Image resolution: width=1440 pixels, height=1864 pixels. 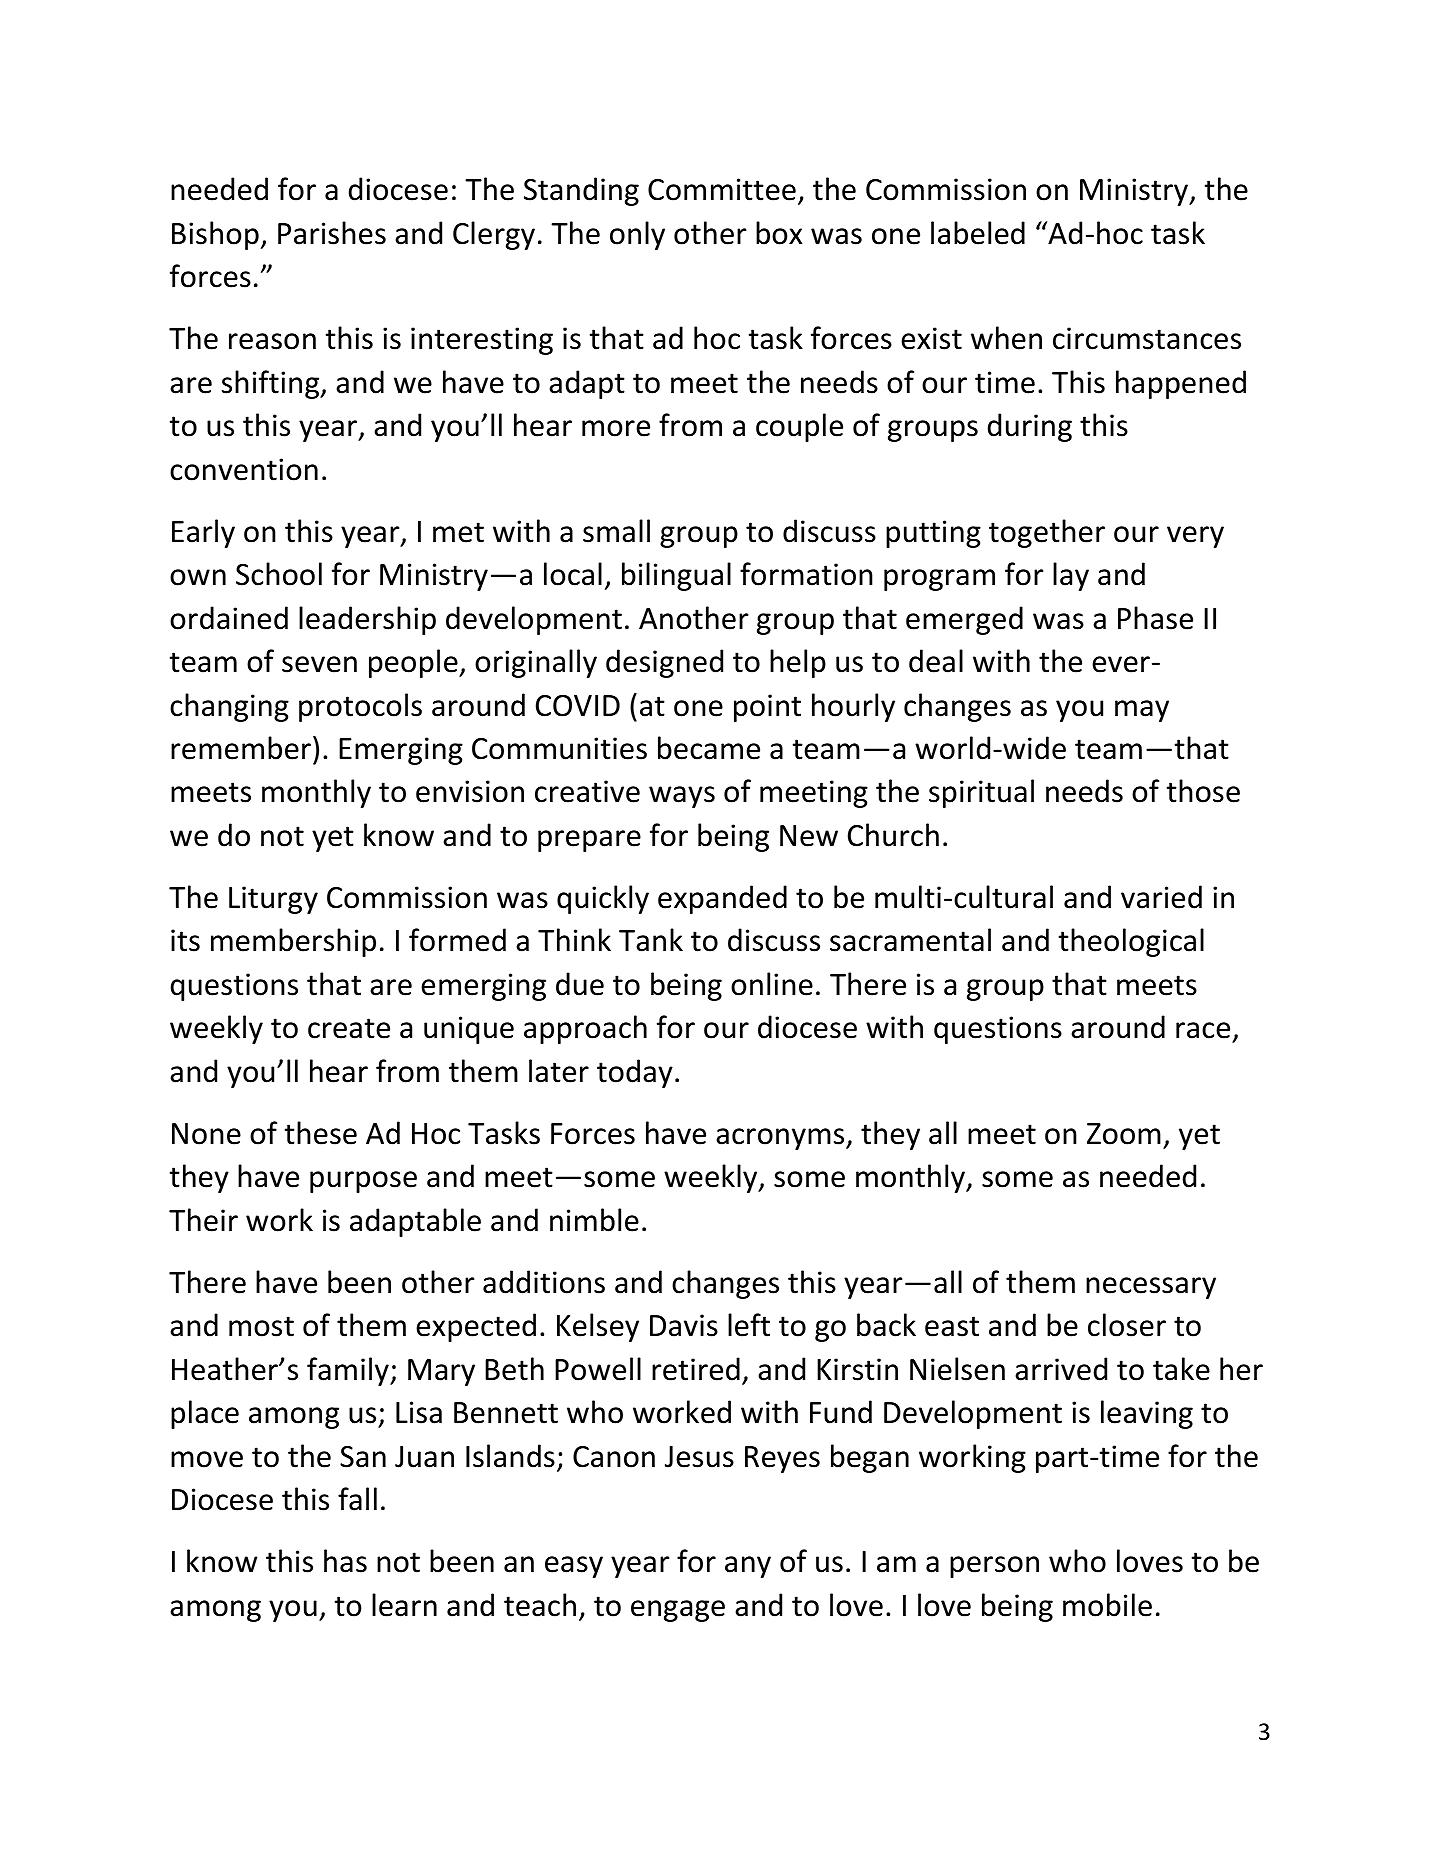 What do you see at coordinates (1131, 942) in the document?
I see `theological` at bounding box center [1131, 942].
